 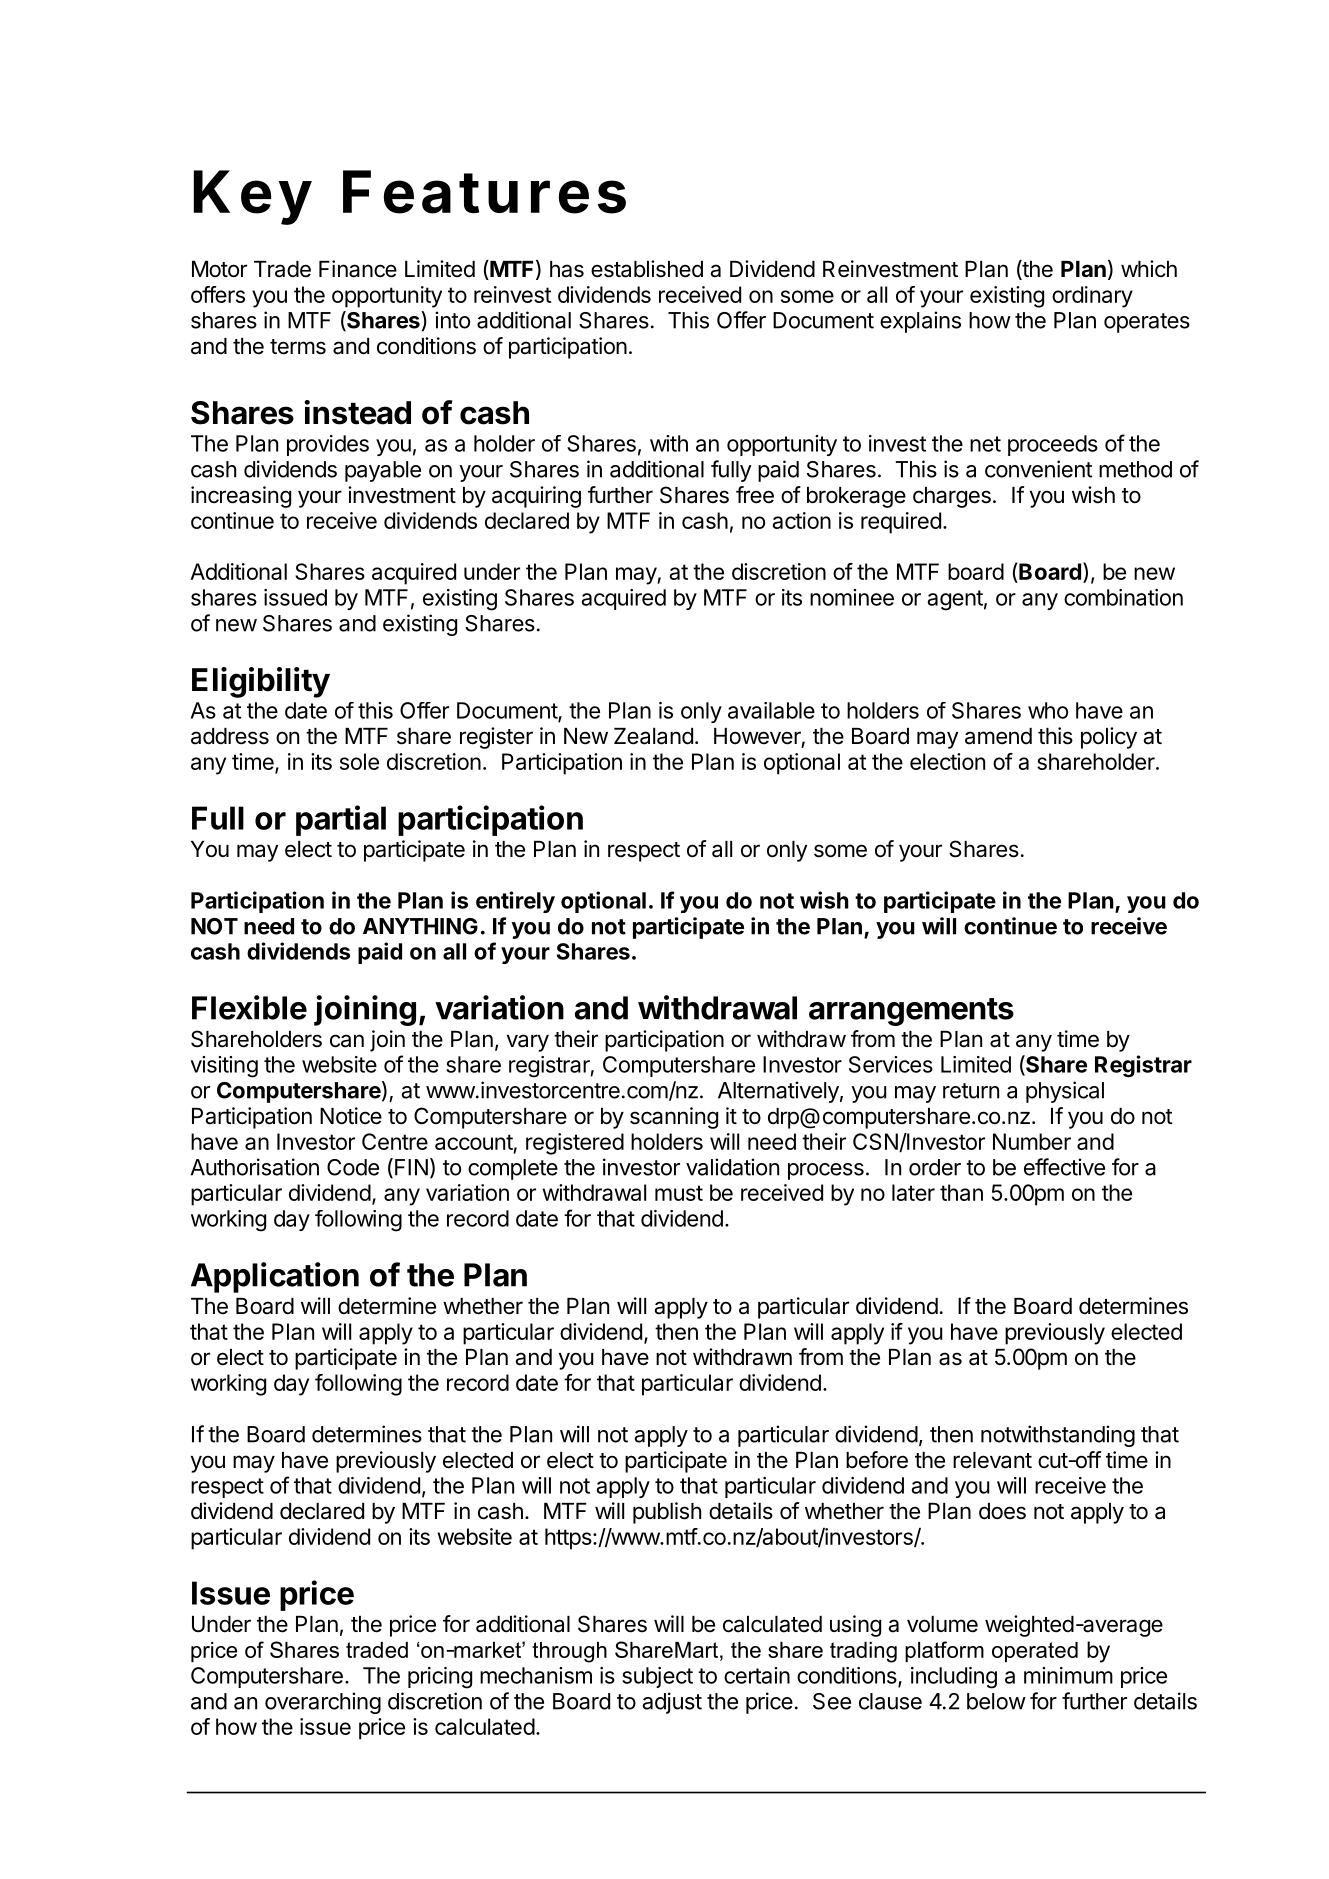 I want to click on than, so click(x=961, y=1192).
